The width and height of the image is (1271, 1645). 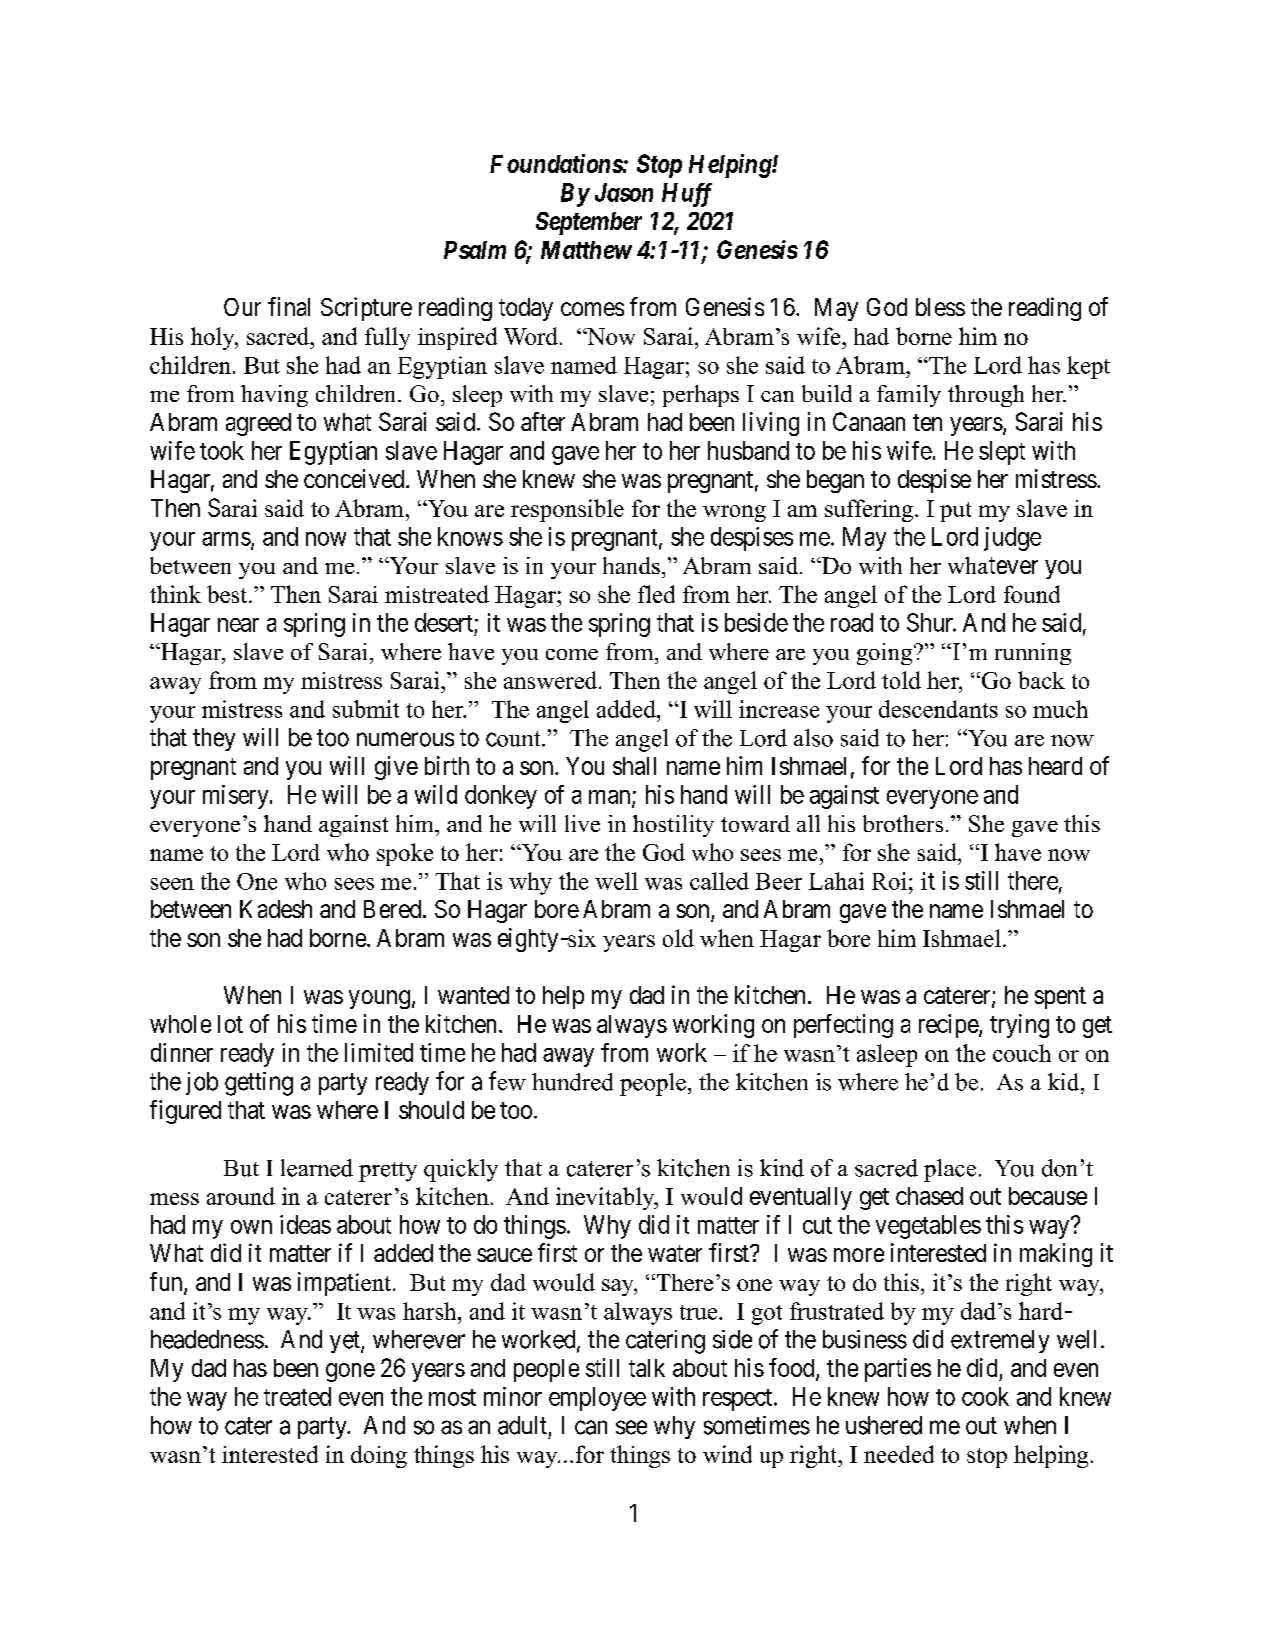 I want to click on fled, so click(x=656, y=594).
